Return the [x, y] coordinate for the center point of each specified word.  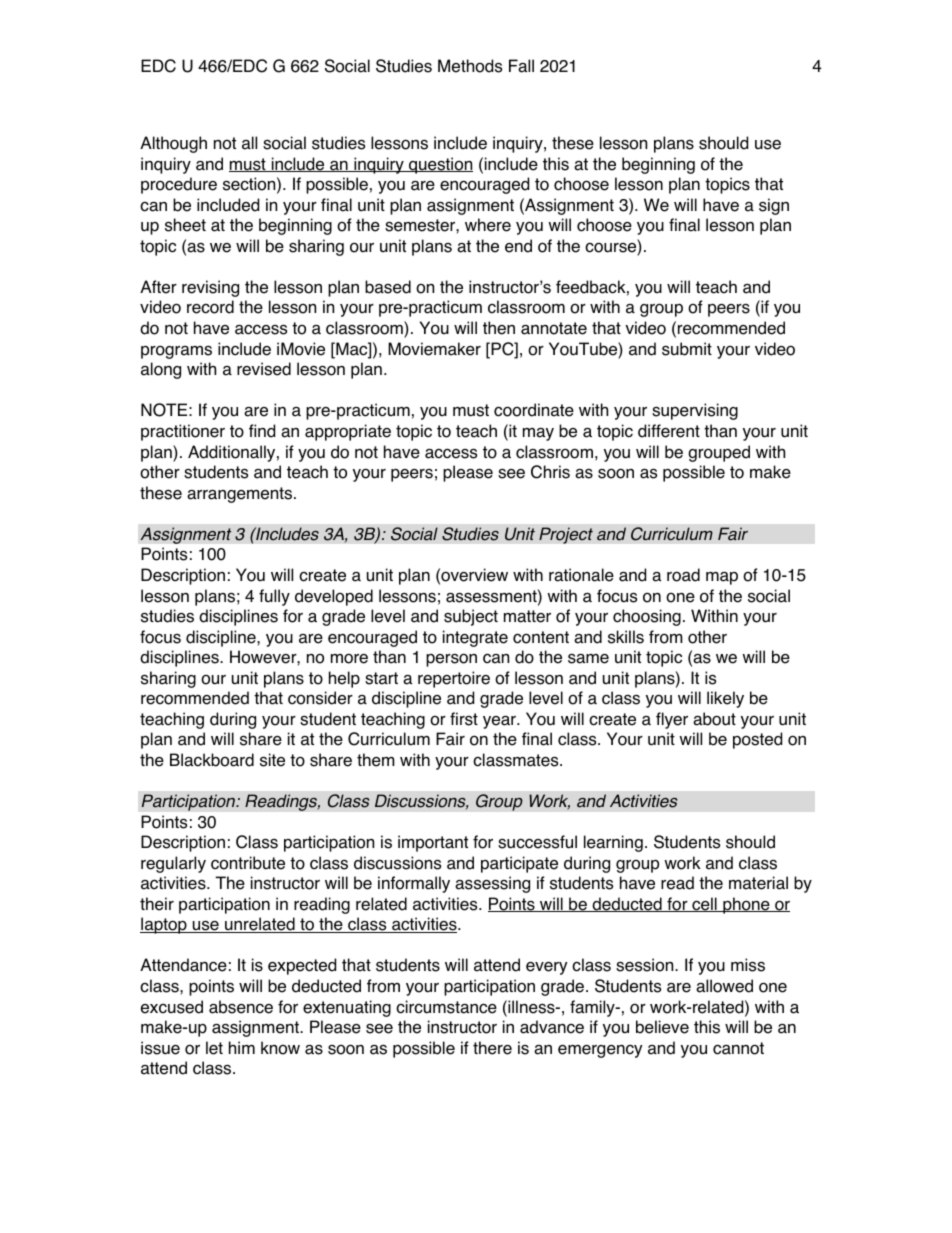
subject [471, 617]
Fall [521, 66]
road [683, 575]
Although [173, 144]
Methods [470, 66]
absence [241, 1007]
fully [274, 597]
